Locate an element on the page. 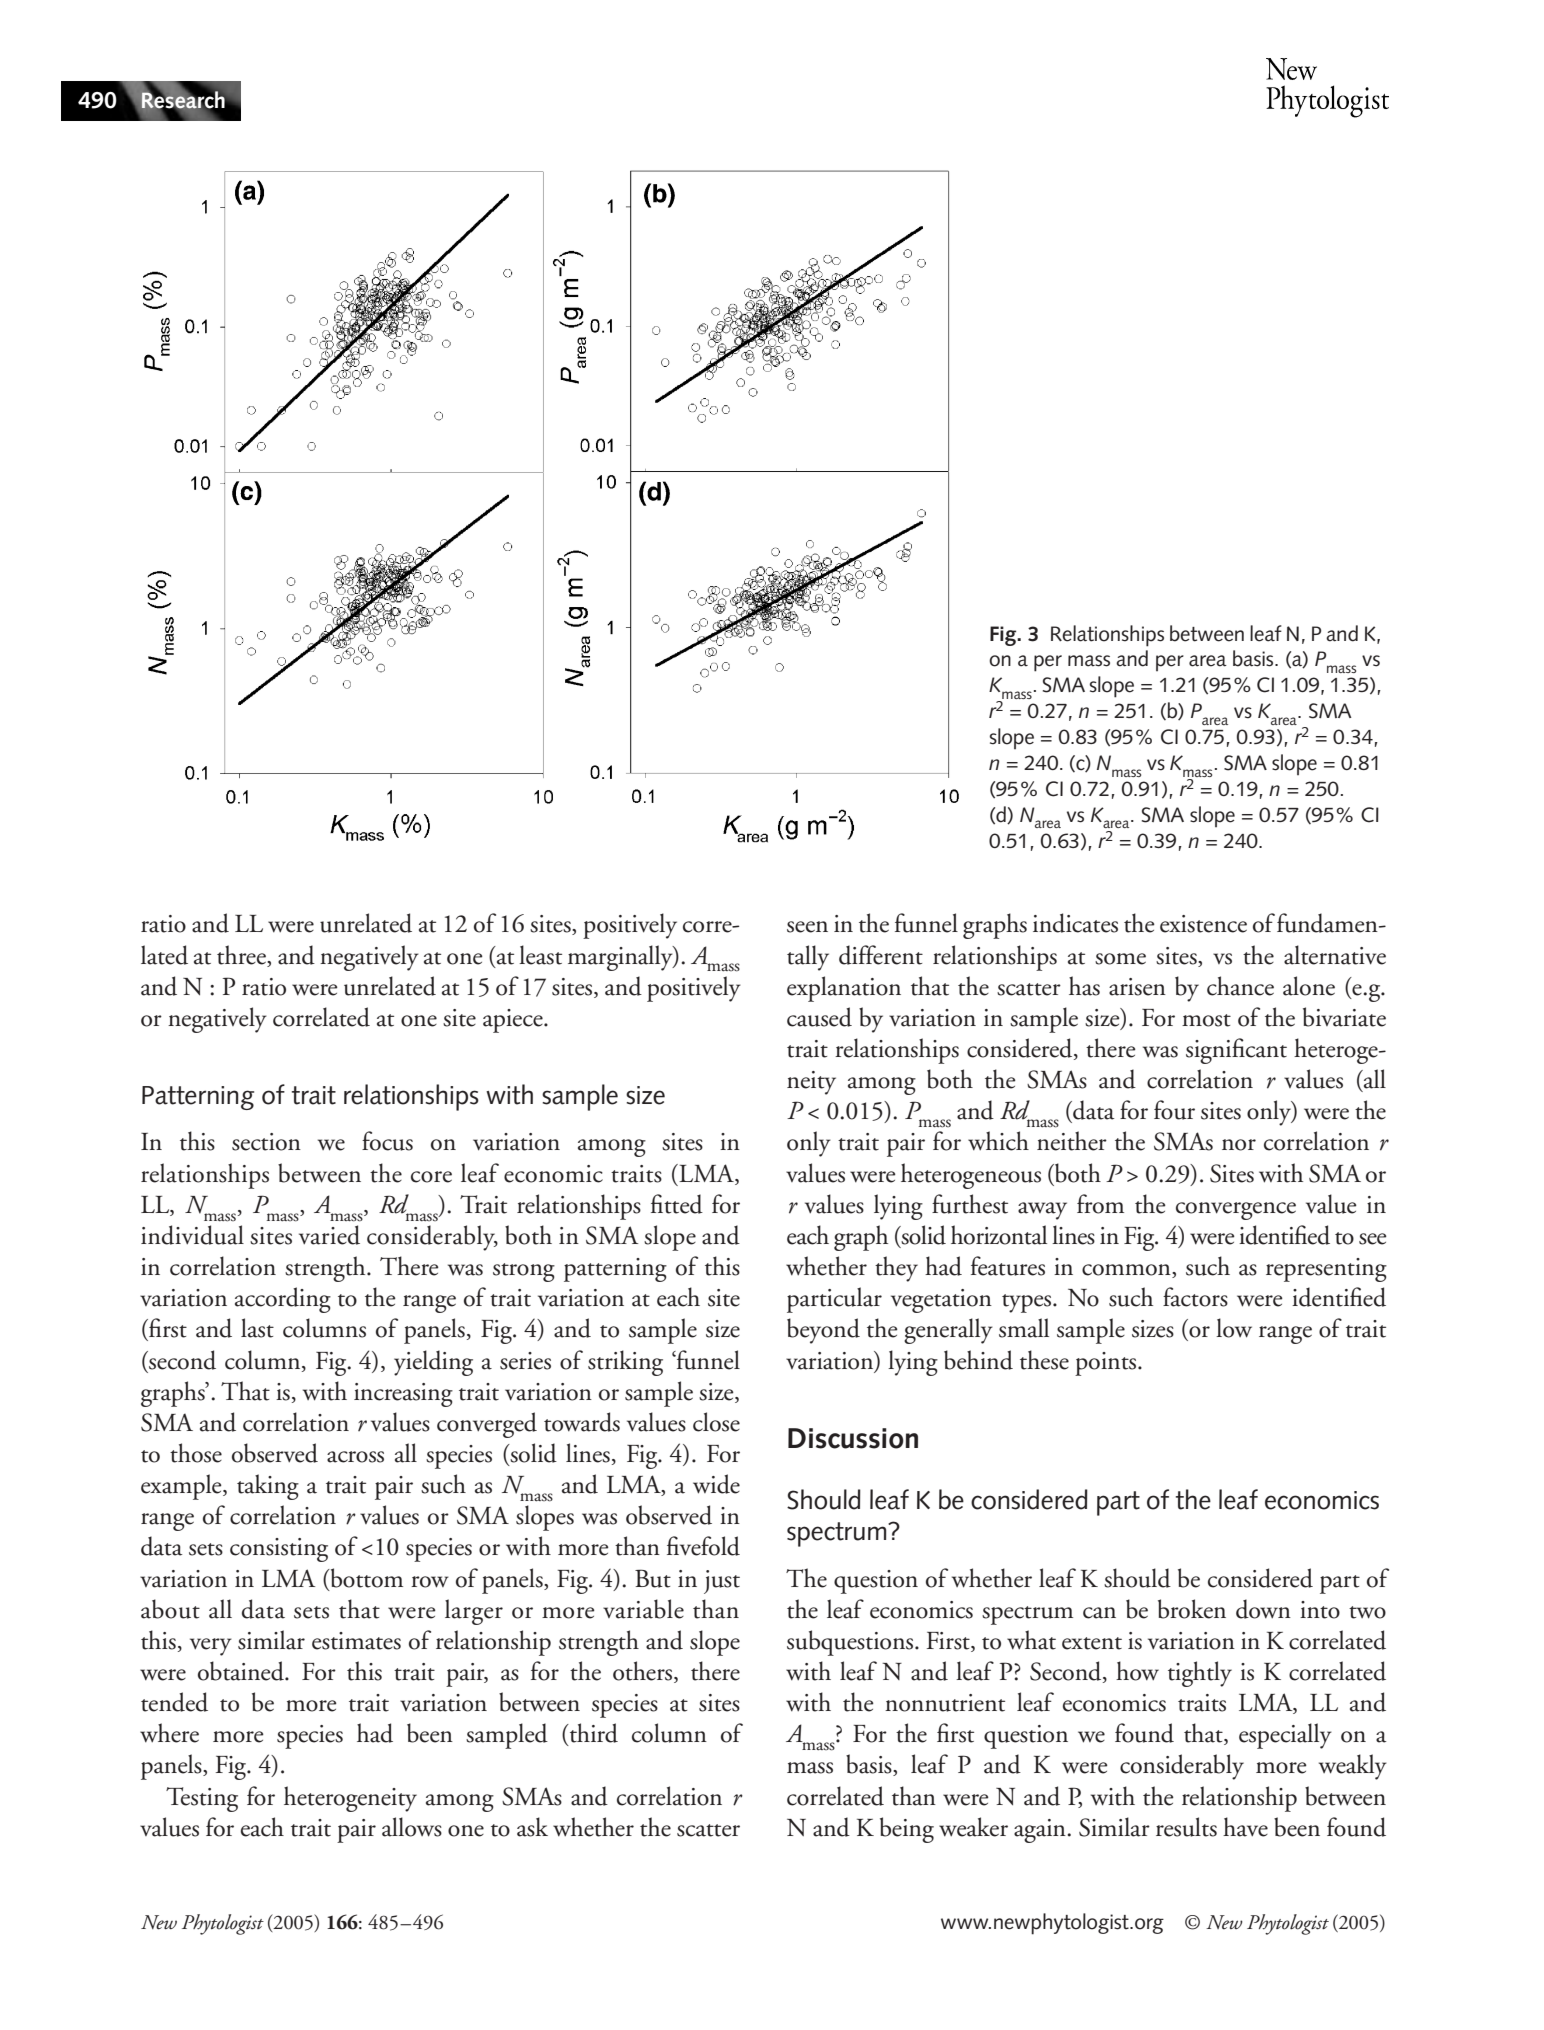 This page has height=2030, width=1544. nor is located at coordinates (1239, 1145).
